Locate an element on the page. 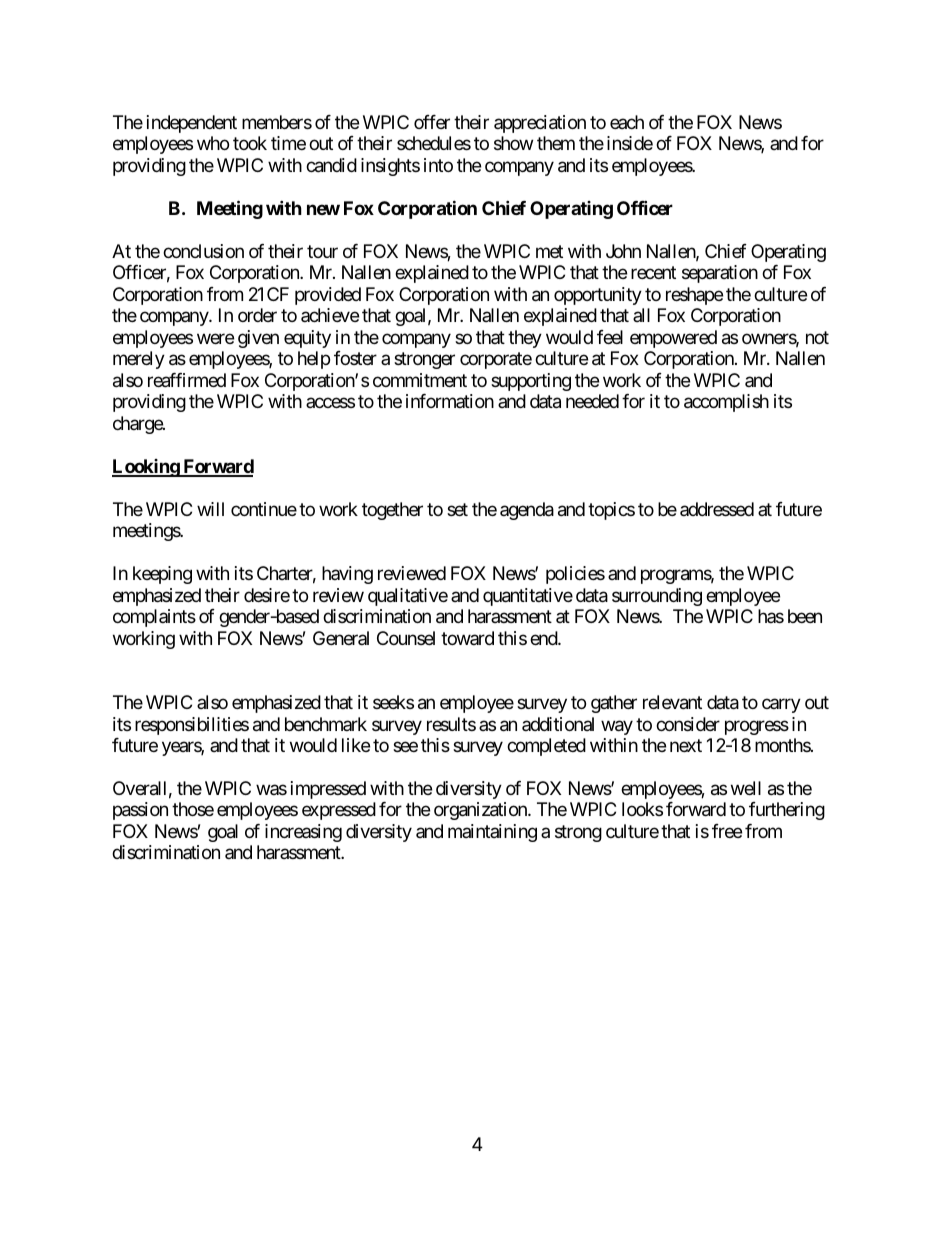  passion is located at coordinates (140, 811).
